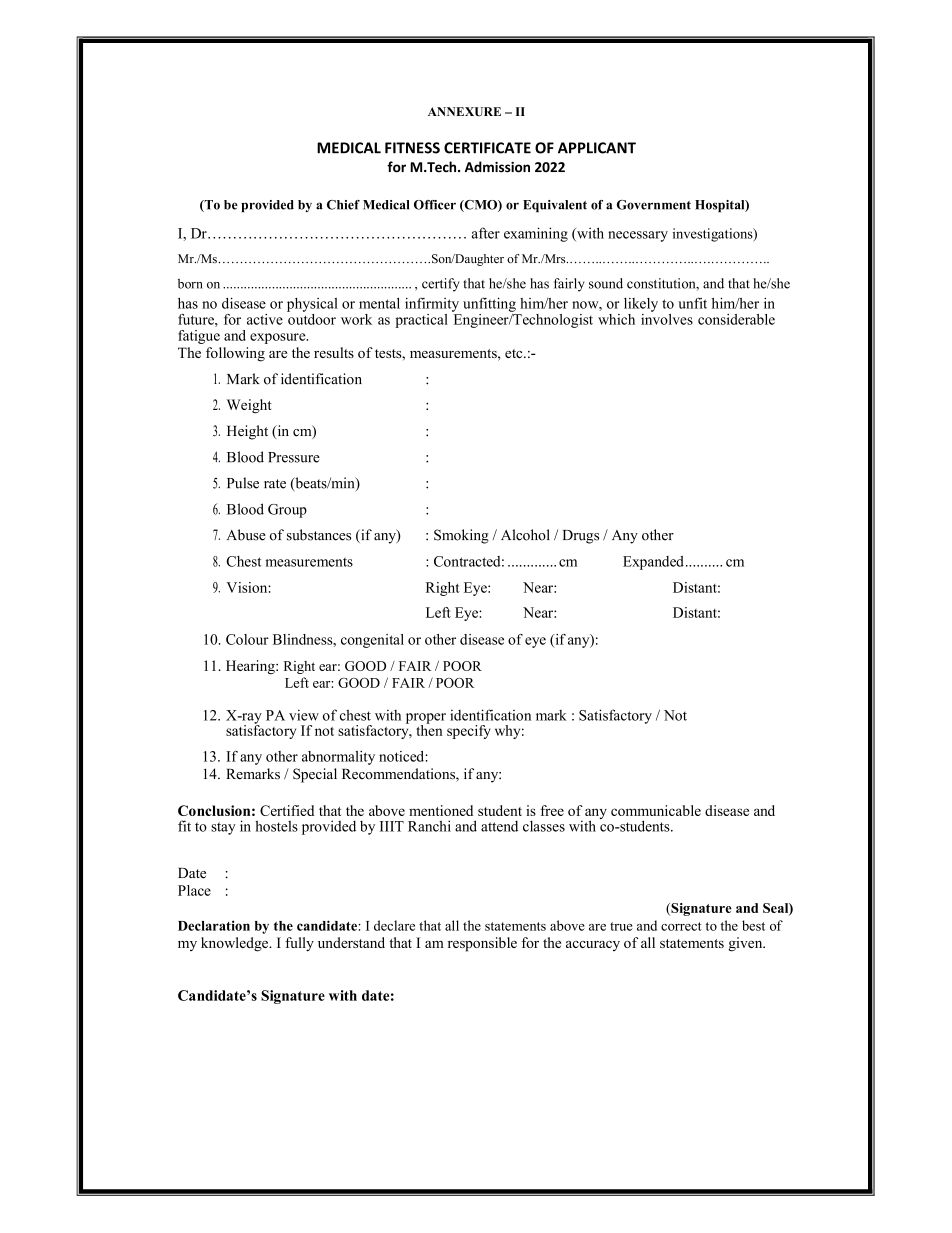  I want to click on Admission, so click(497, 167).
